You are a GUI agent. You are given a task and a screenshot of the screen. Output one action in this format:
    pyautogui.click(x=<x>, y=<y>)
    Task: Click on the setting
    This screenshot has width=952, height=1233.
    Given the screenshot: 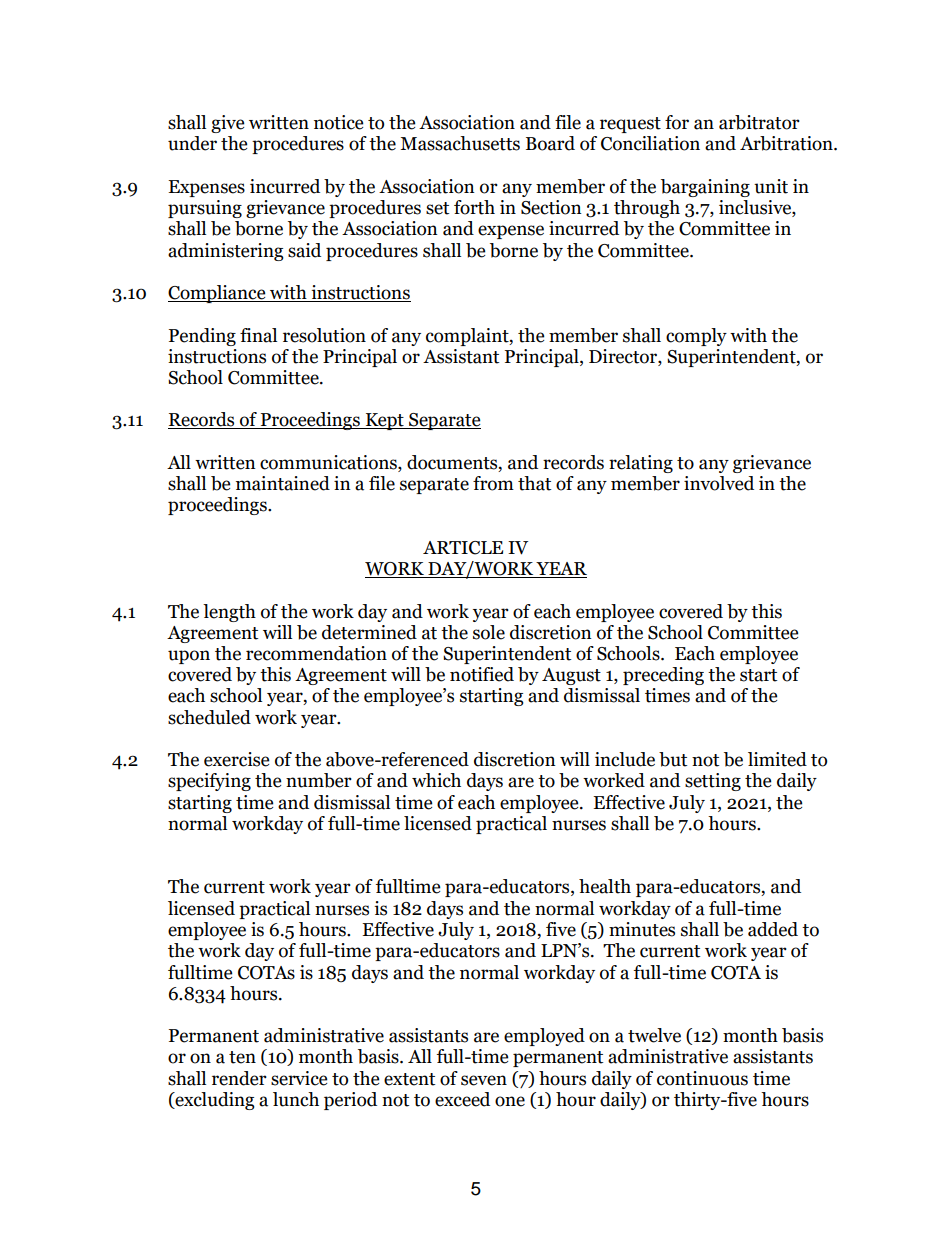 What is the action you would take?
    pyautogui.click(x=713, y=782)
